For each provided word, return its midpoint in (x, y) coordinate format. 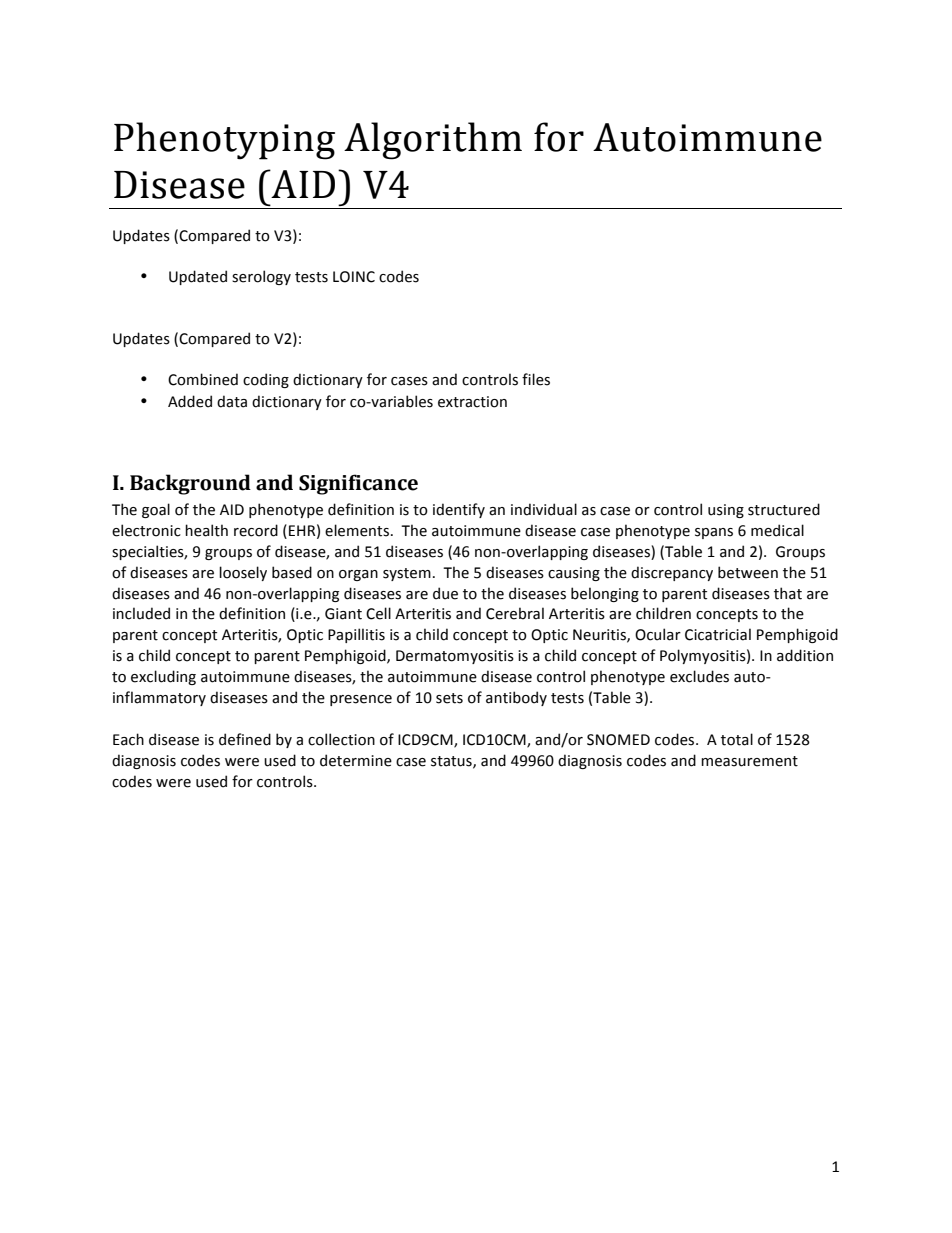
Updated (198, 277)
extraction (472, 402)
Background (190, 484)
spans (714, 533)
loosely (243, 573)
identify (459, 510)
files (536, 379)
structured (784, 509)
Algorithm (433, 141)
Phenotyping (224, 141)
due (445, 593)
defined (245, 739)
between (748, 572)
